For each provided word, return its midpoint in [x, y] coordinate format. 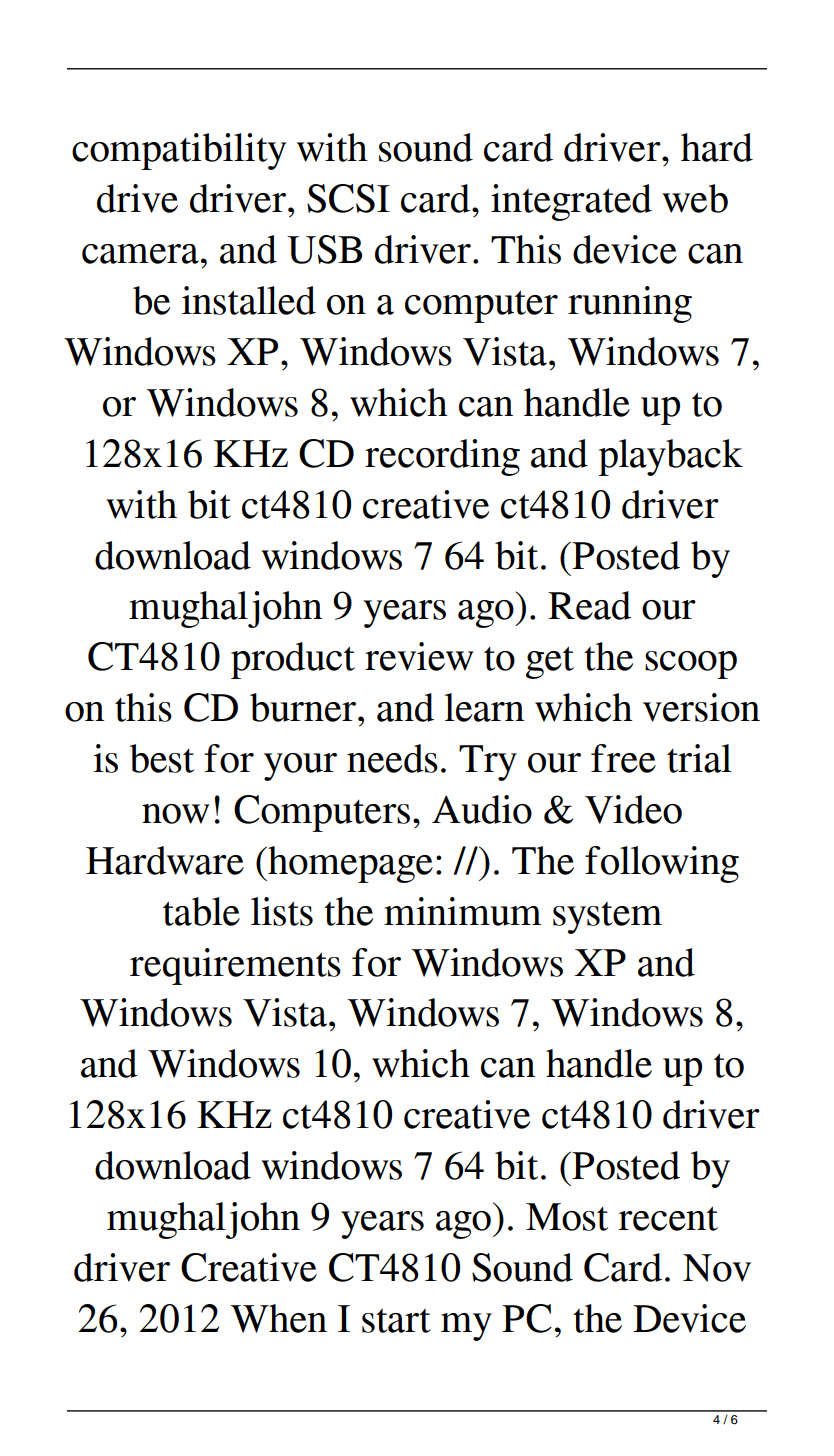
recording [442, 457]
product [293, 660]
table [201, 911]
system [607, 918]
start [396, 1321]
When [278, 1318]
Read [589, 605]
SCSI [348, 198]
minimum [463, 911]
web [695, 198]
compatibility [179, 151]
